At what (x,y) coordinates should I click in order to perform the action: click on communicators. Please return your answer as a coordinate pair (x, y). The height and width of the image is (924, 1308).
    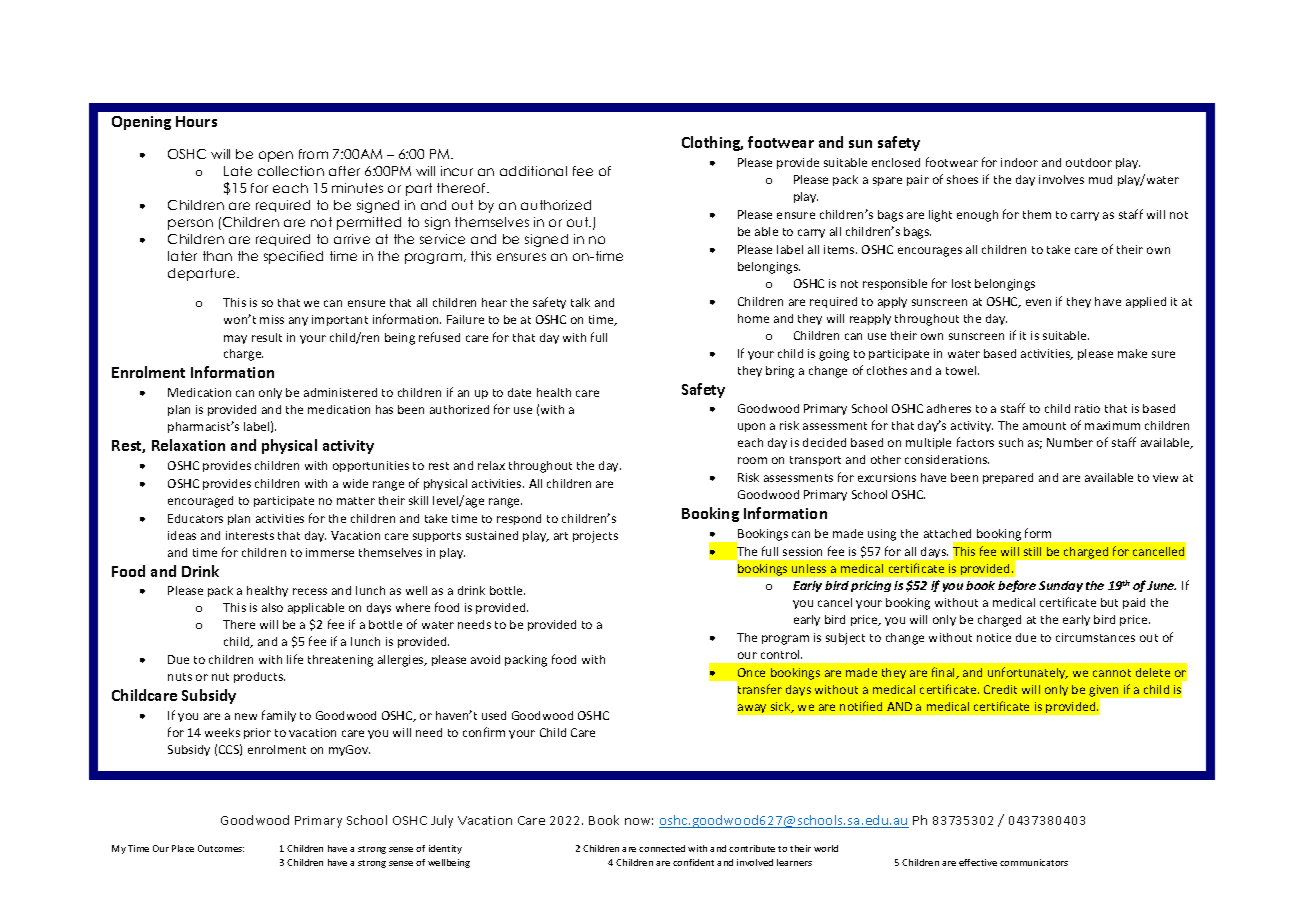
    Looking at the image, I should click on (1034, 862).
